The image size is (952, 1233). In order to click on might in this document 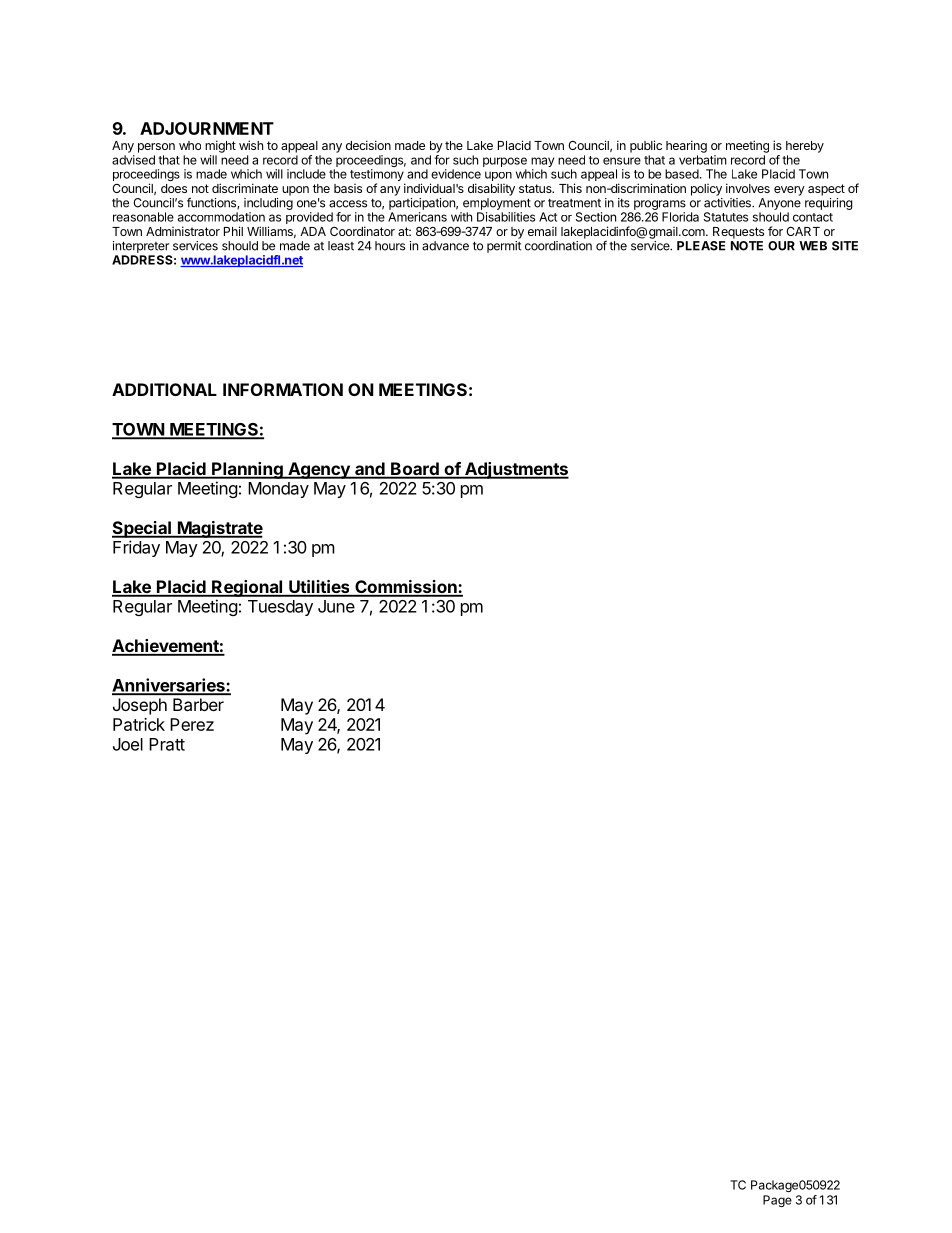, I will do `click(220, 146)`.
